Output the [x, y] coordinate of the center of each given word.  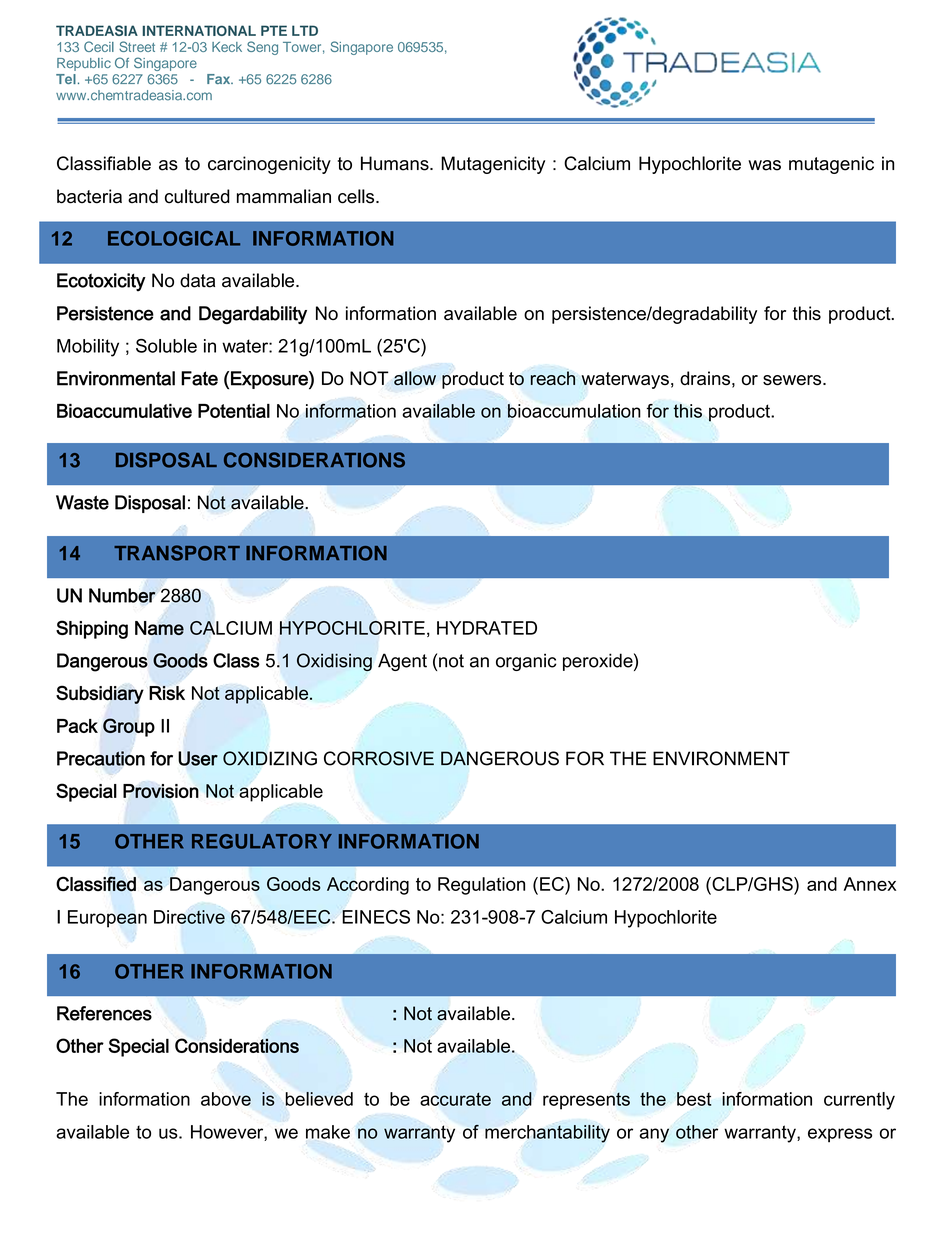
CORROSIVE [379, 758]
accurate [455, 1099]
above [226, 1099]
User [198, 758]
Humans [396, 163]
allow [415, 378]
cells [357, 196]
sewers [793, 380]
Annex [870, 884]
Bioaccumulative [124, 411]
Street [137, 46]
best [694, 1099]
